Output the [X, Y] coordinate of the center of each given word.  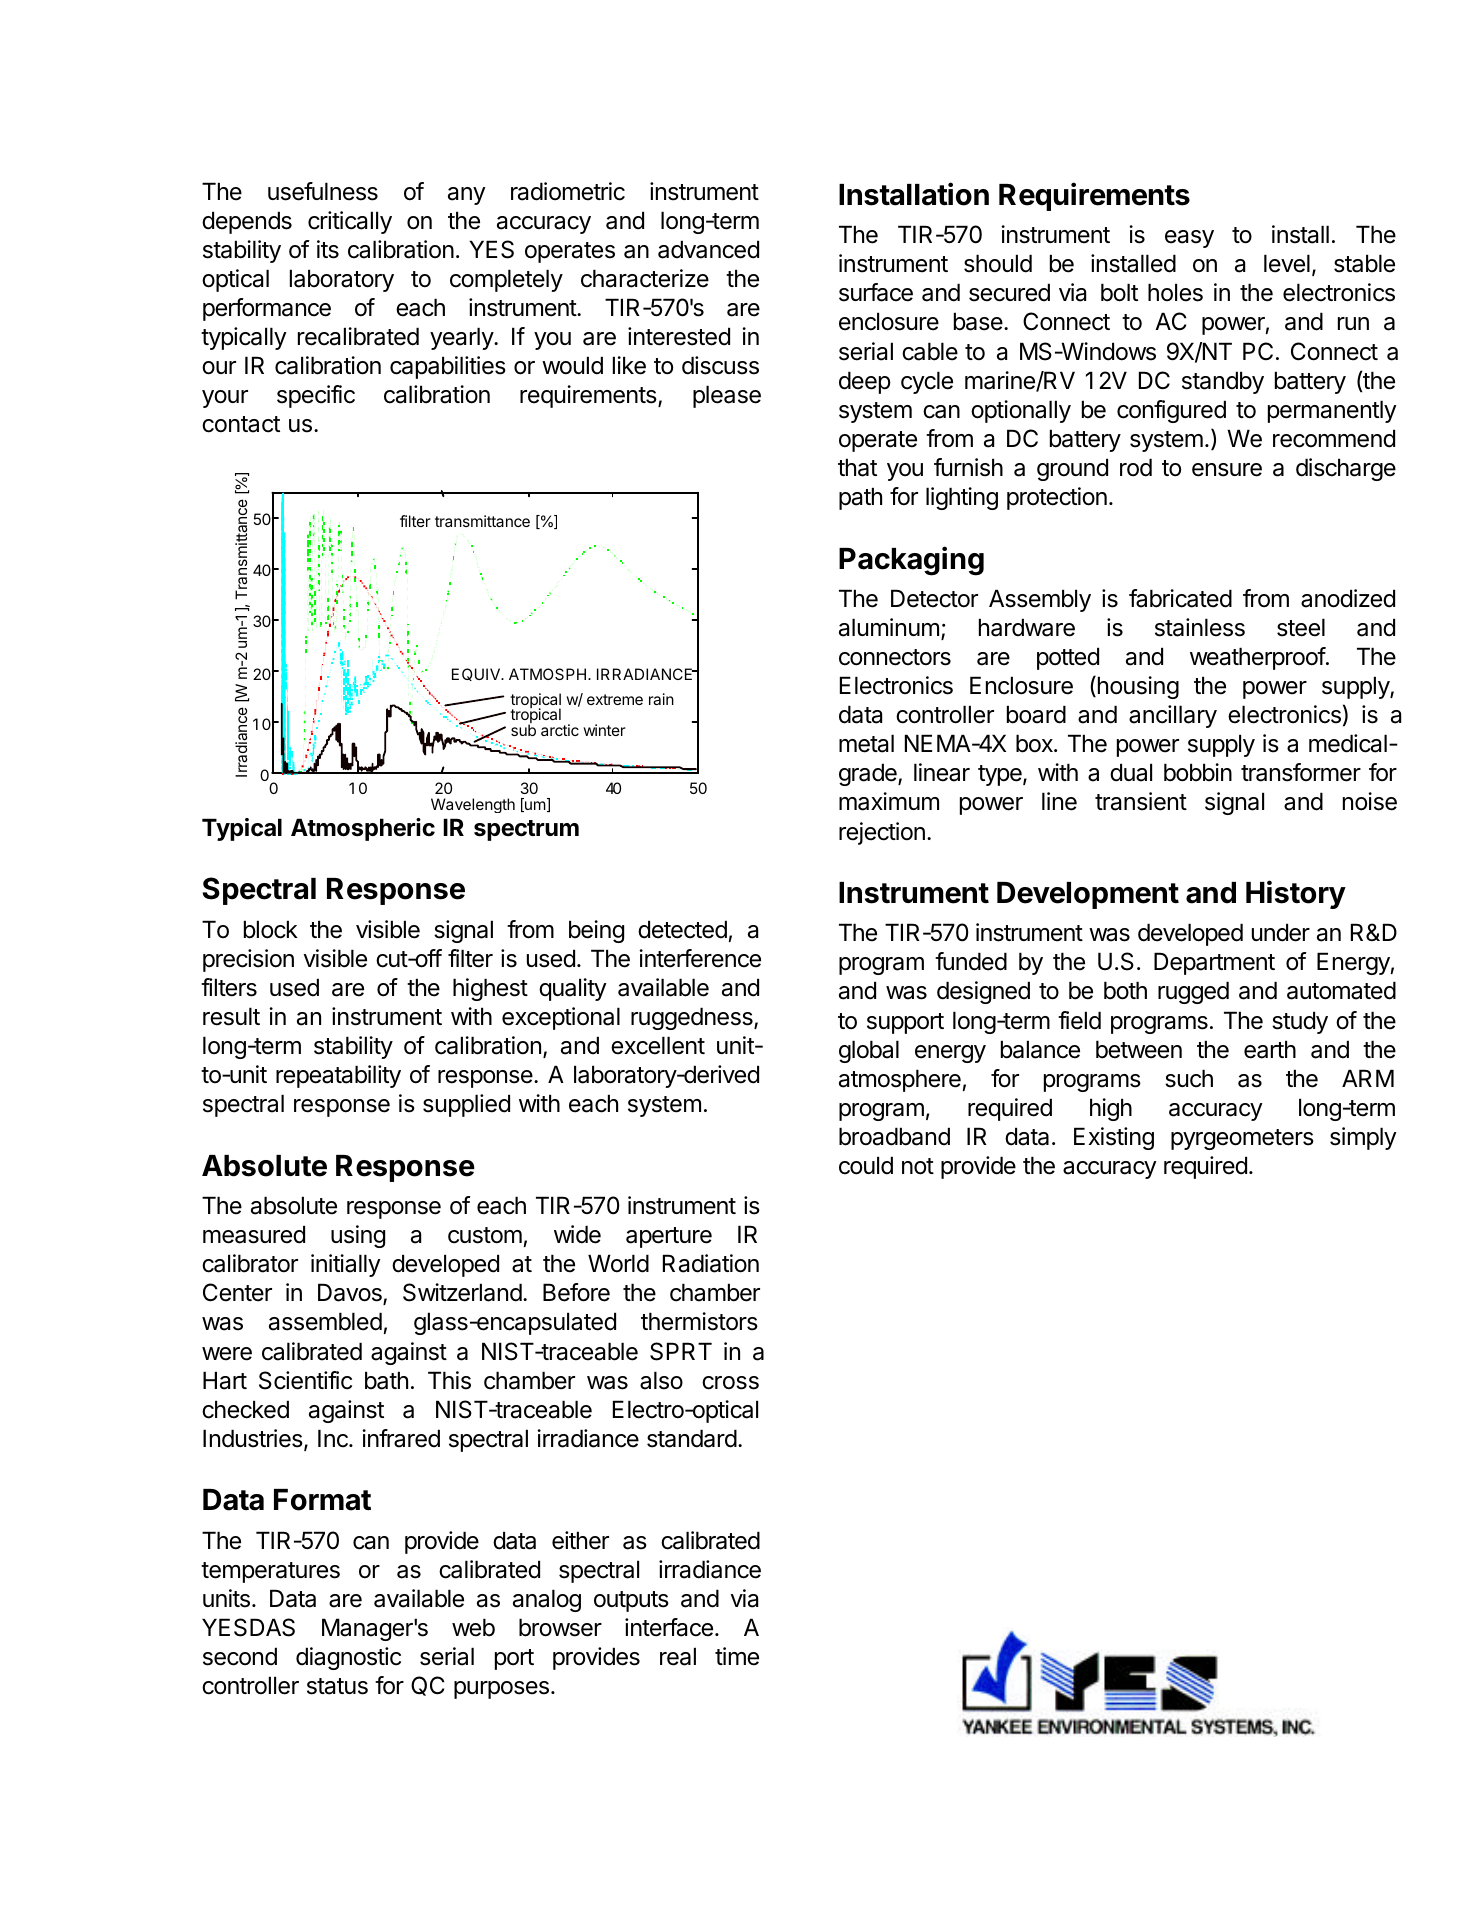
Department [1214, 963]
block [271, 929]
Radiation [711, 1263]
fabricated [1180, 598]
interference [700, 958]
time [737, 1656]
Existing [1114, 1138]
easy [1189, 239]
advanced [708, 249]
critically [350, 222]
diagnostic [348, 1658]
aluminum [889, 627]
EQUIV [477, 674]
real [678, 1656]
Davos [351, 1294]
